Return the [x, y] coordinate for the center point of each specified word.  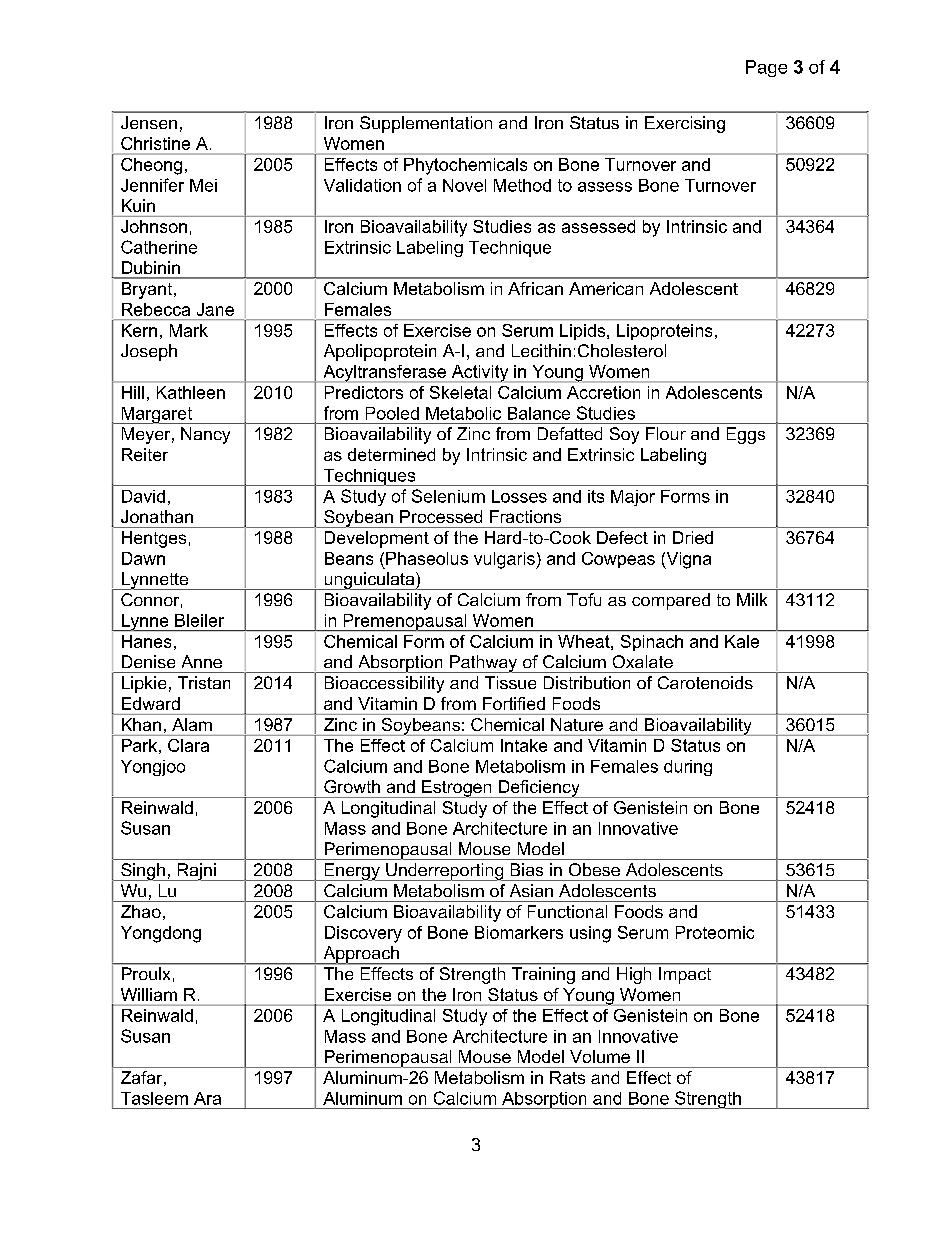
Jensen [149, 122]
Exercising [685, 124]
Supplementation [426, 124]
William [149, 994]
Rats [567, 1077]
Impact [685, 975]
